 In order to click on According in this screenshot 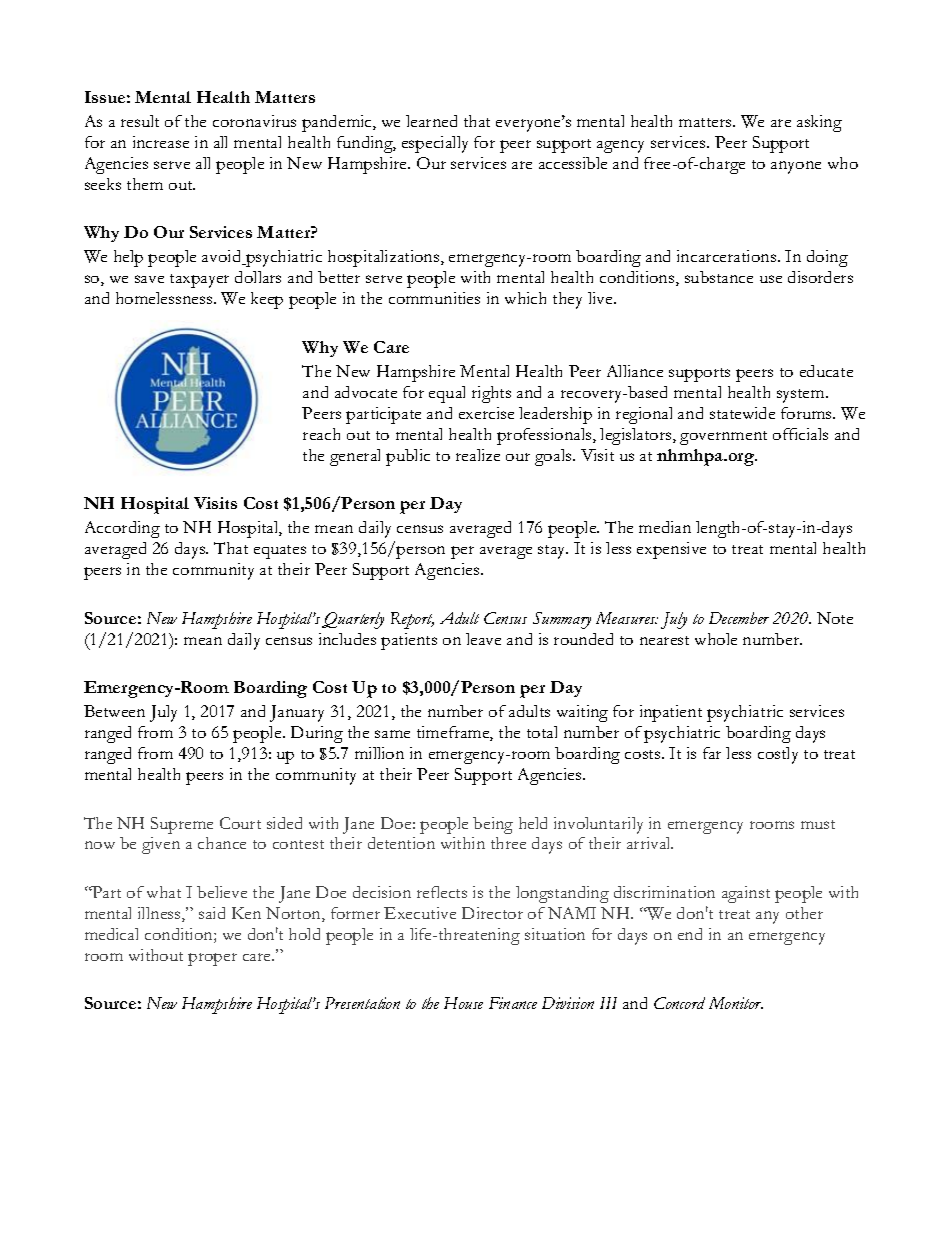, I will do `click(122, 529)`.
